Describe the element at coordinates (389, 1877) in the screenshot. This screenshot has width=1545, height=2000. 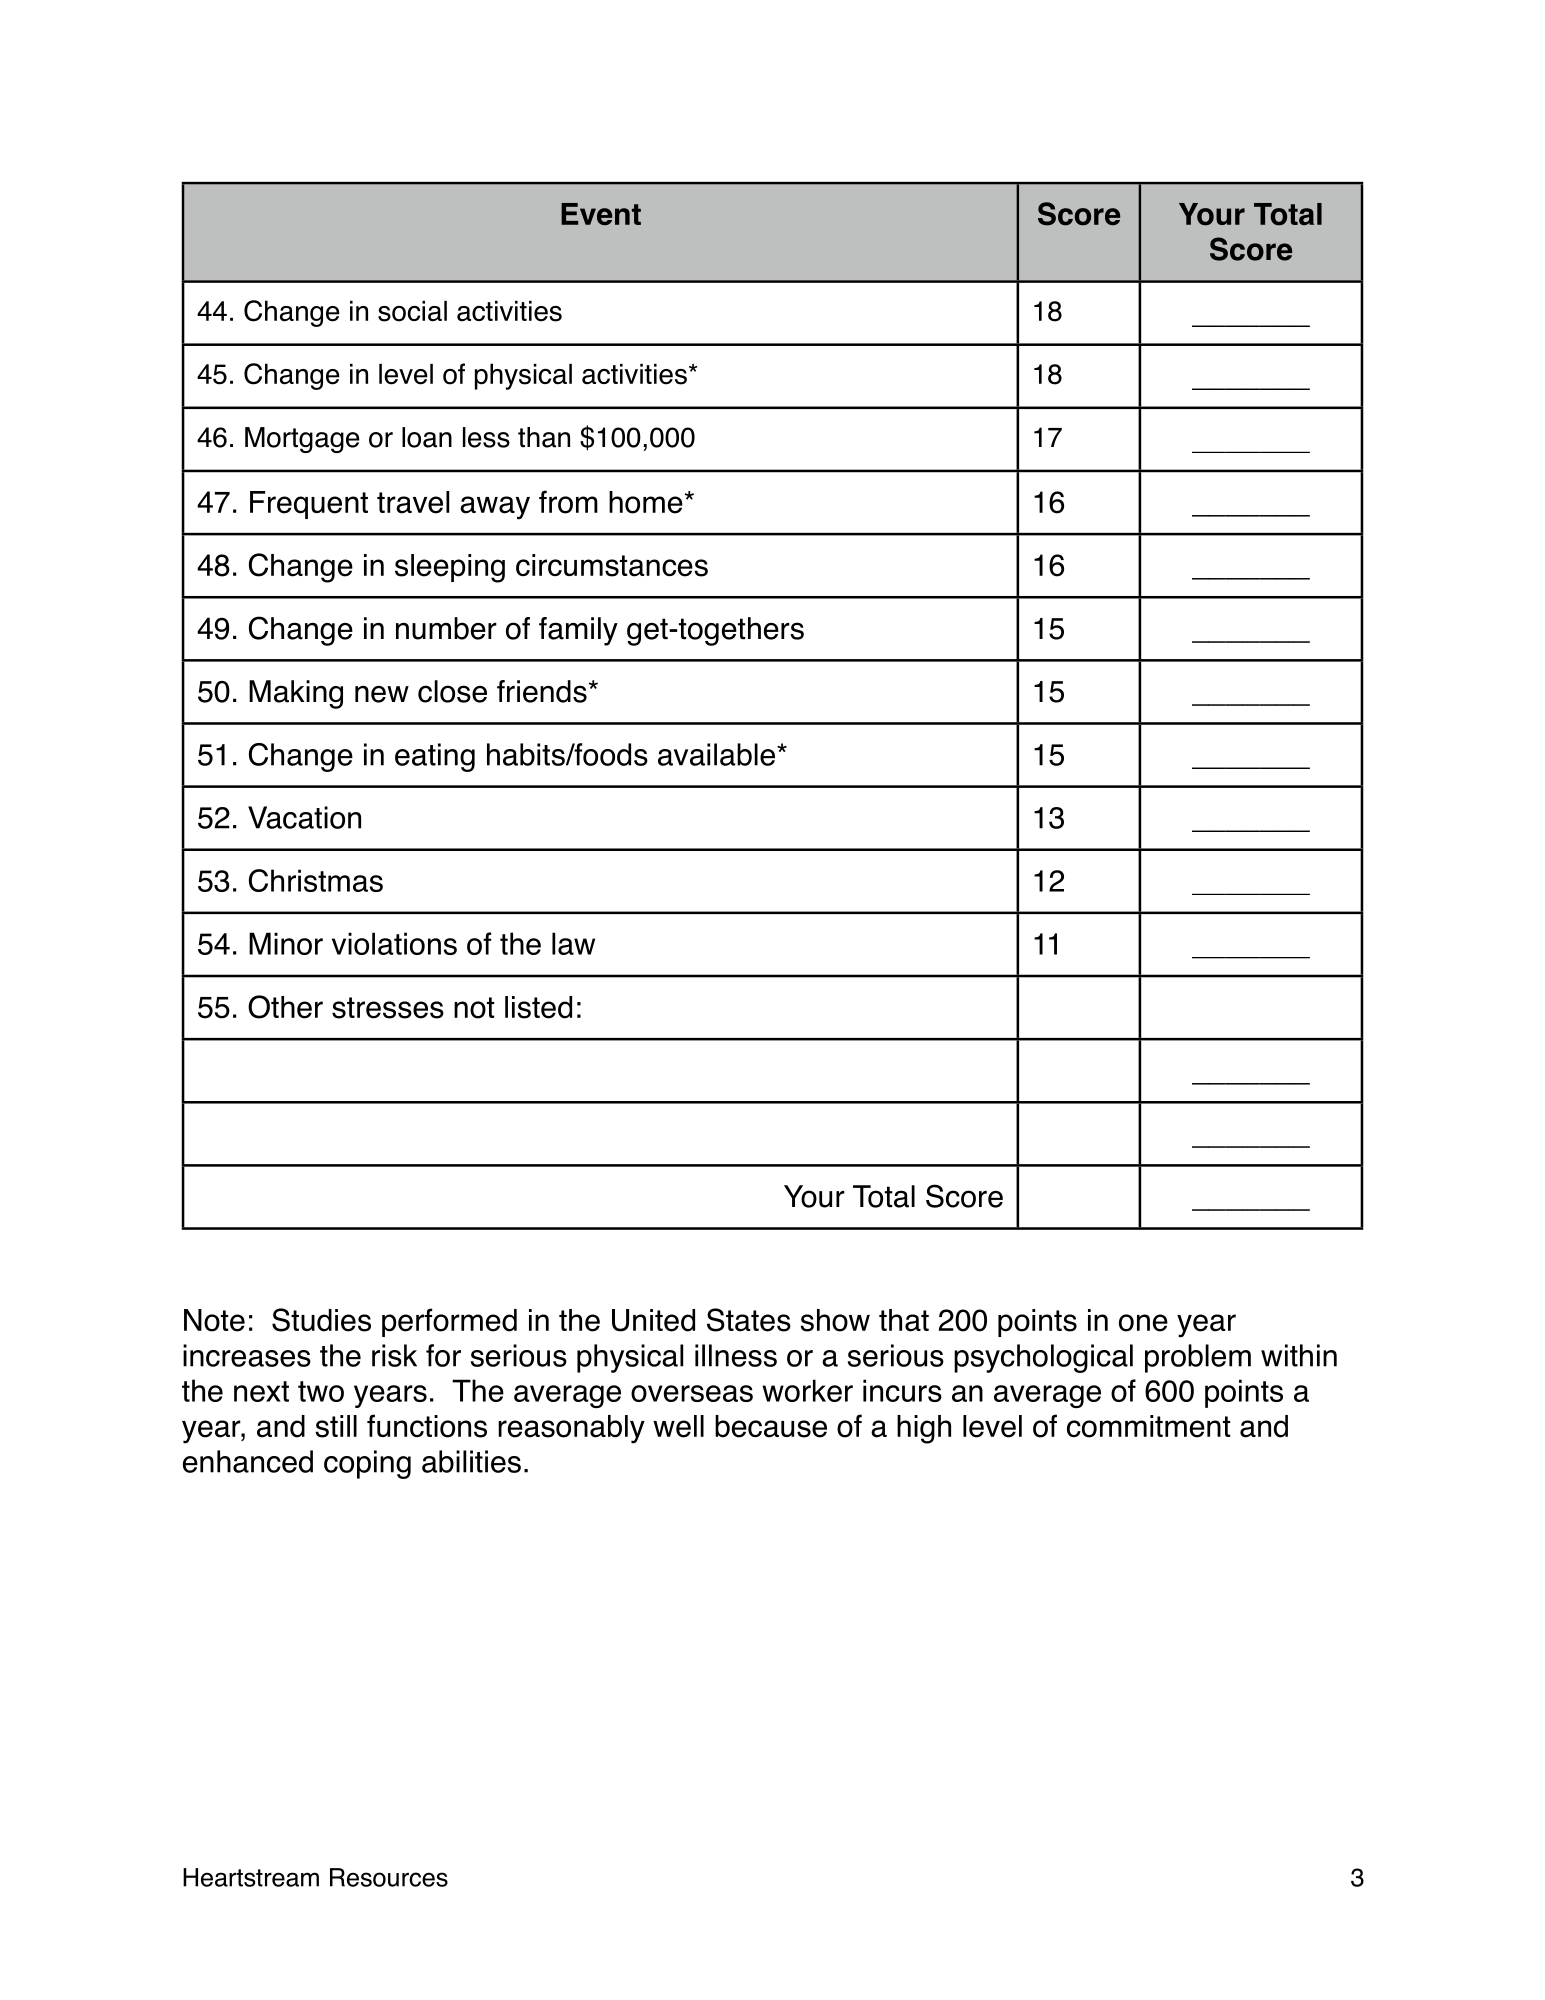
I see `Resources` at that location.
